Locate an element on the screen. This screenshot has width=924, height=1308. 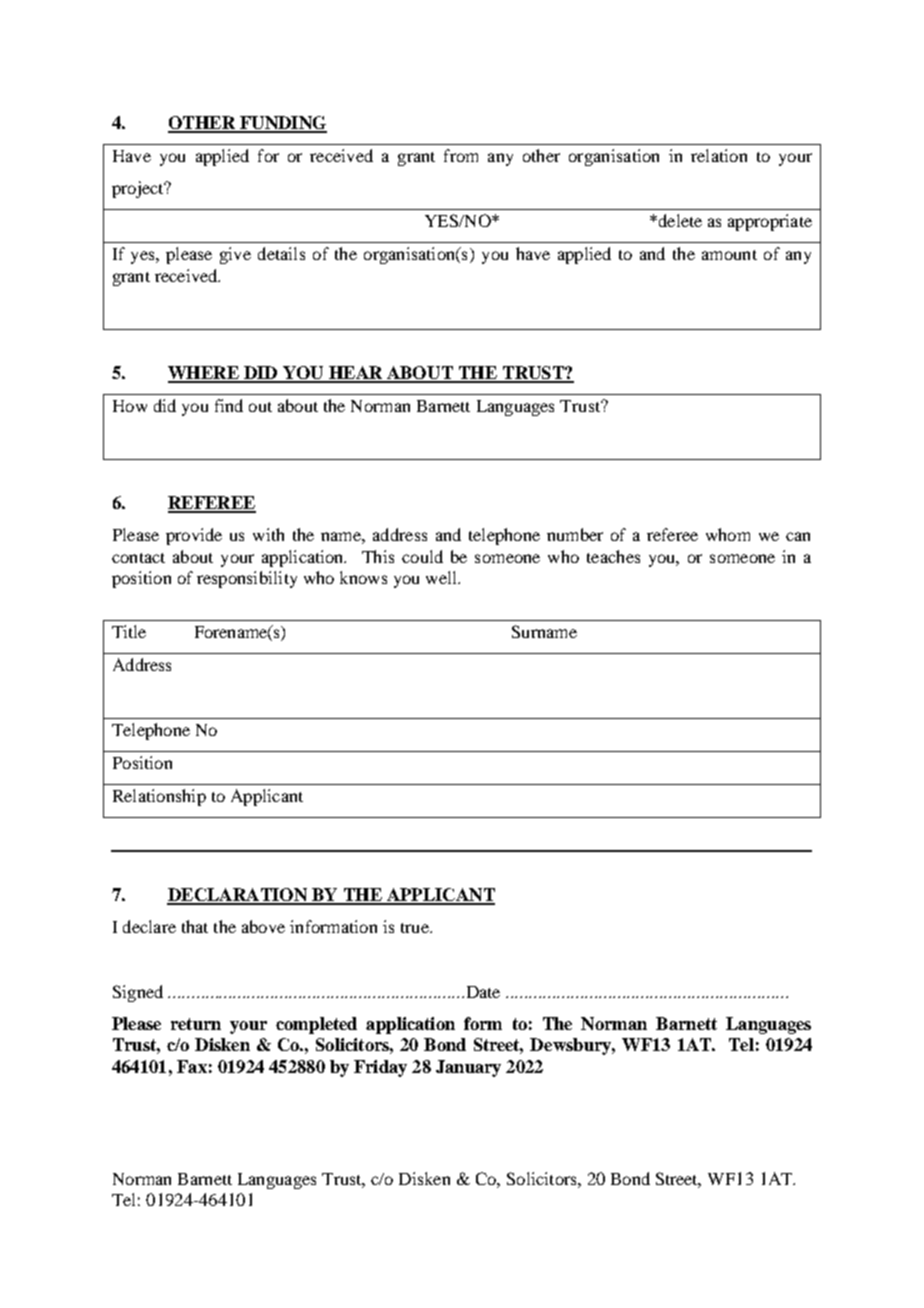
January is located at coordinates (468, 1068).
